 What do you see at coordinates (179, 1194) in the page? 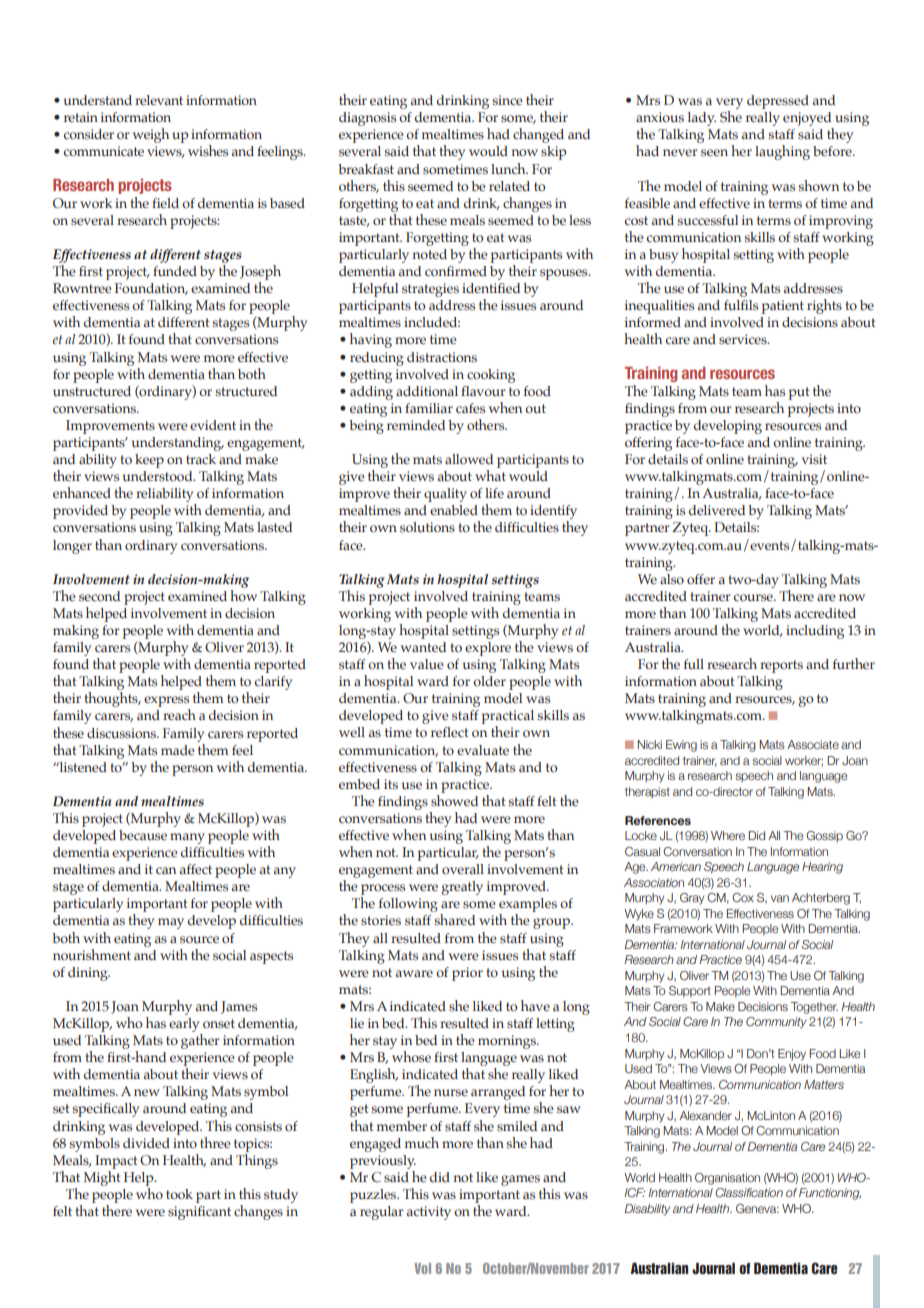
I see `took` at bounding box center [179, 1194].
